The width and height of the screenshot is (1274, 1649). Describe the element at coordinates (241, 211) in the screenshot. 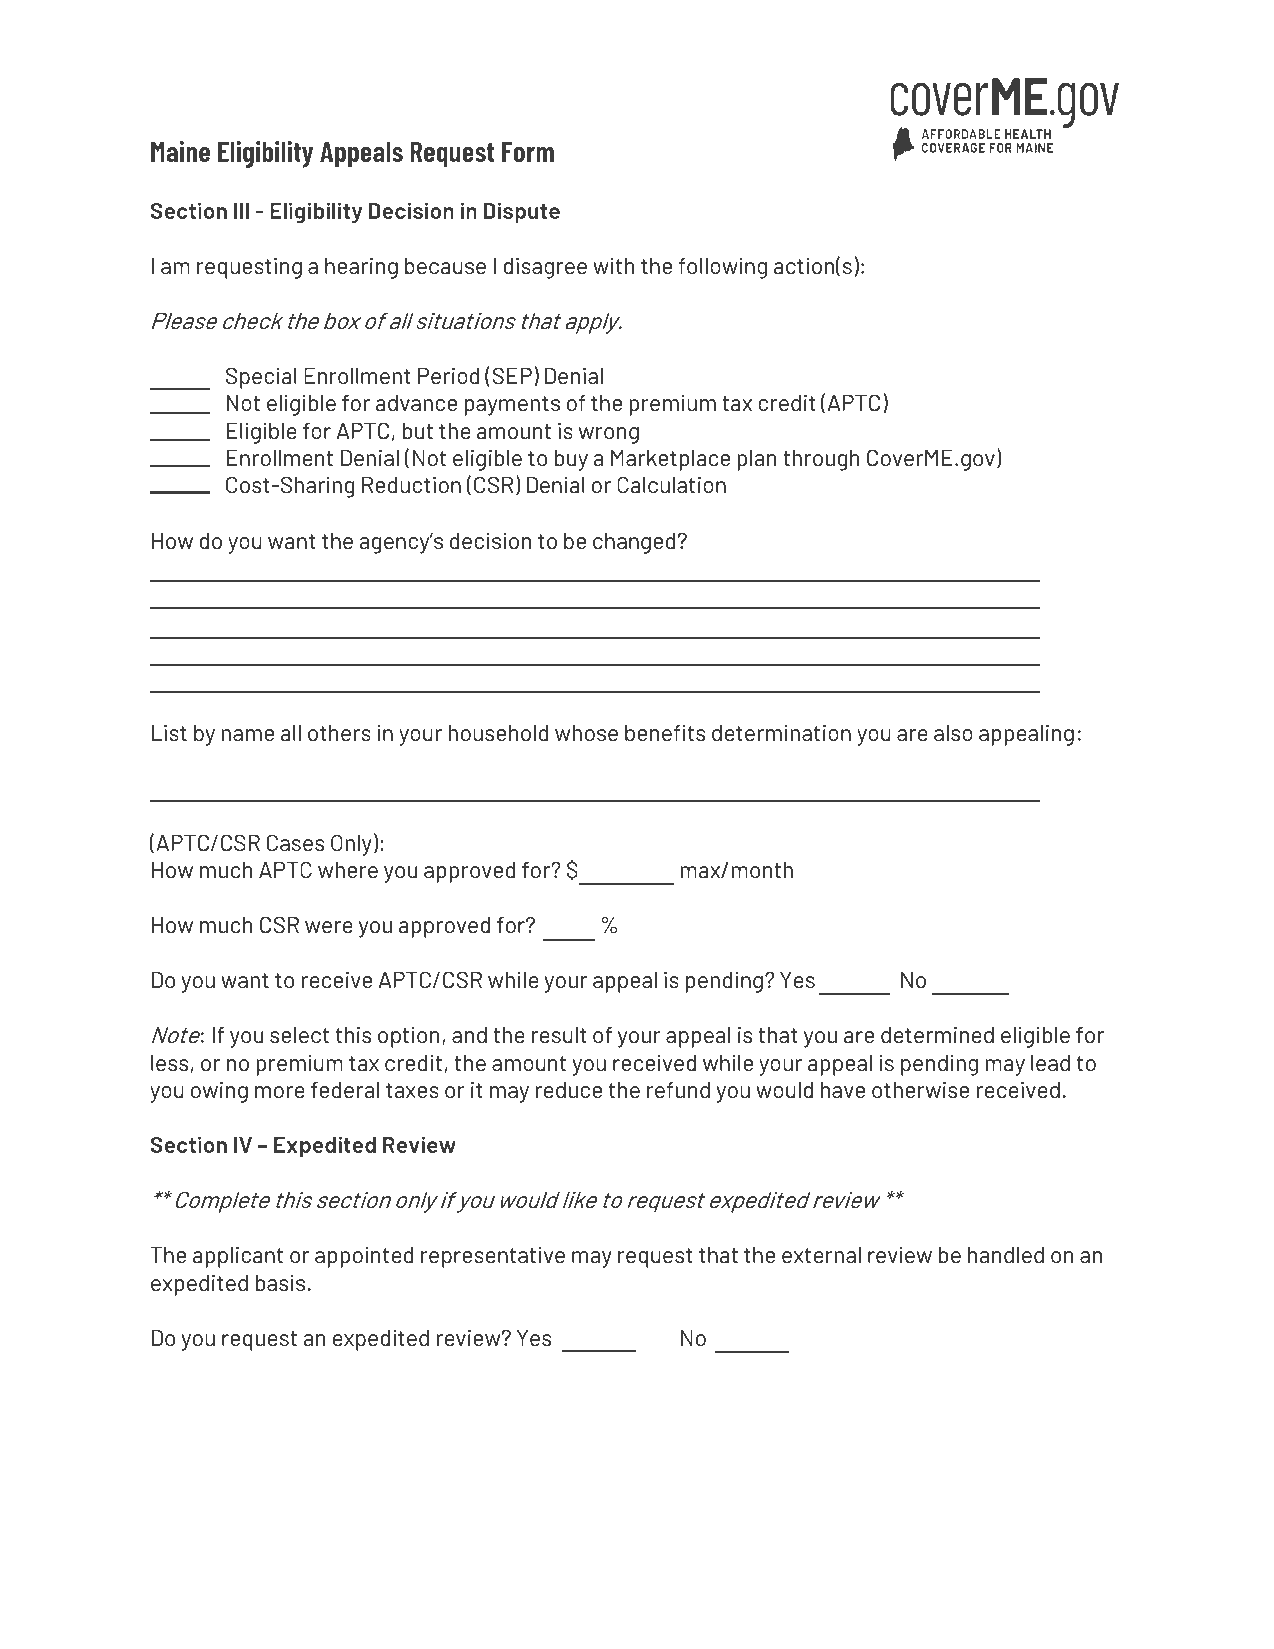

I see `III` at that location.
